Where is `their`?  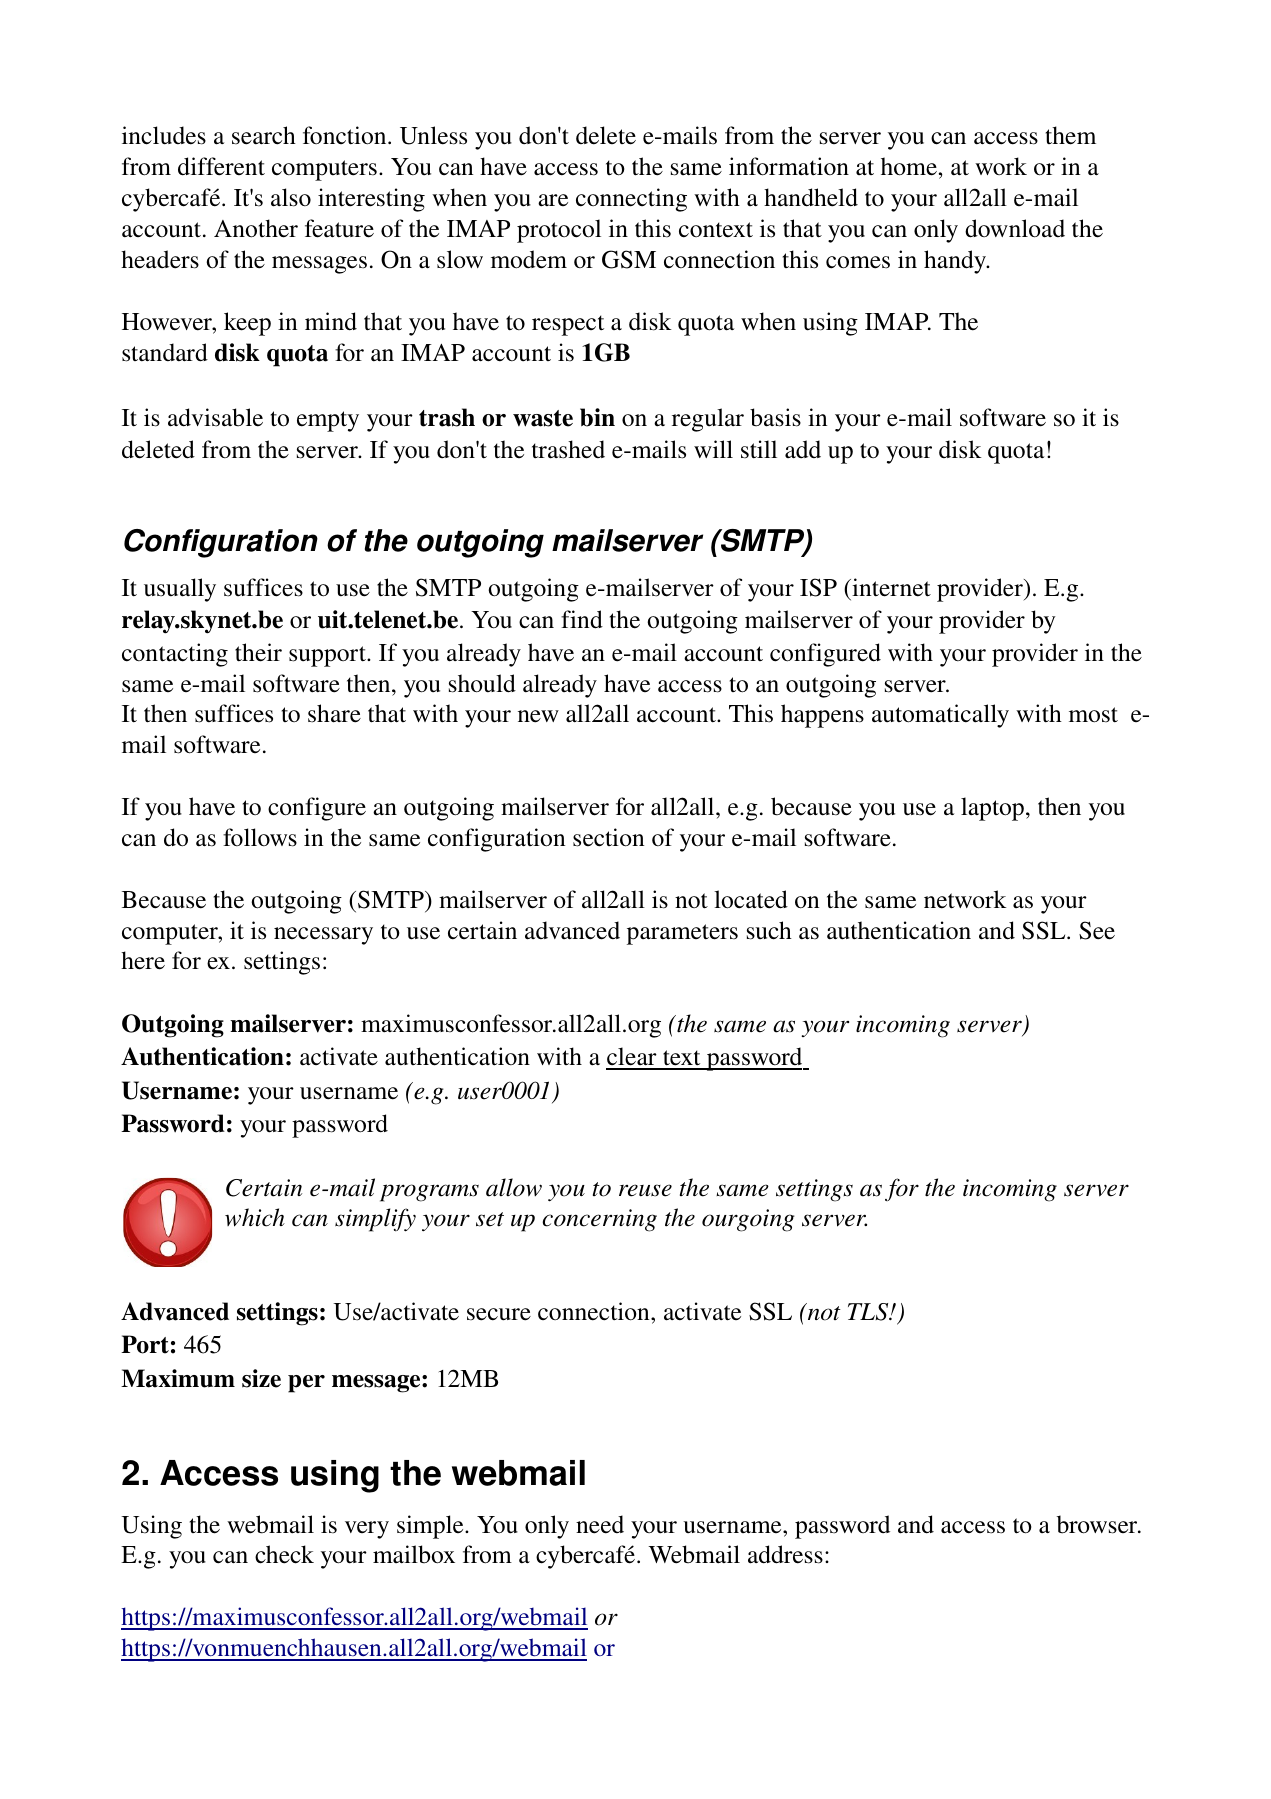
their is located at coordinates (258, 652).
